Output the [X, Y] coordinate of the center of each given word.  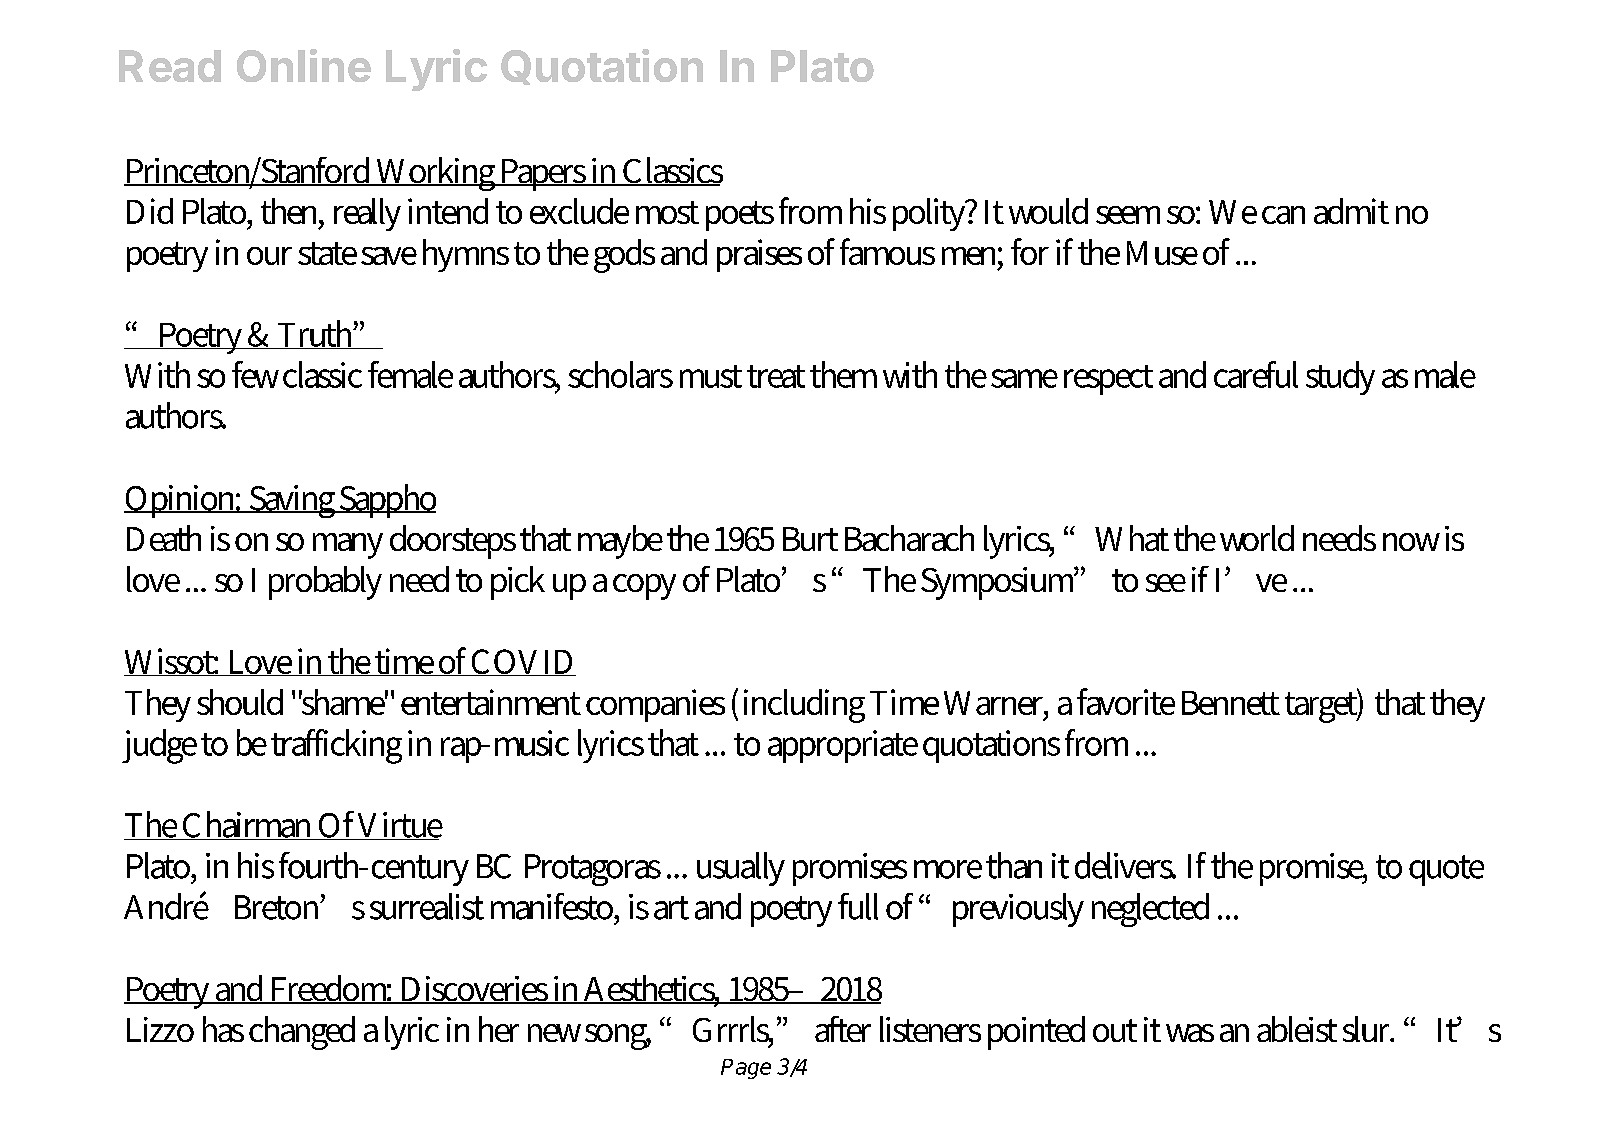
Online [304, 65]
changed [302, 1033]
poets [740, 216]
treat [776, 376]
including [804, 706]
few [255, 374]
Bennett [1231, 703]
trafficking [336, 746]
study [1340, 378]
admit [1351, 211]
